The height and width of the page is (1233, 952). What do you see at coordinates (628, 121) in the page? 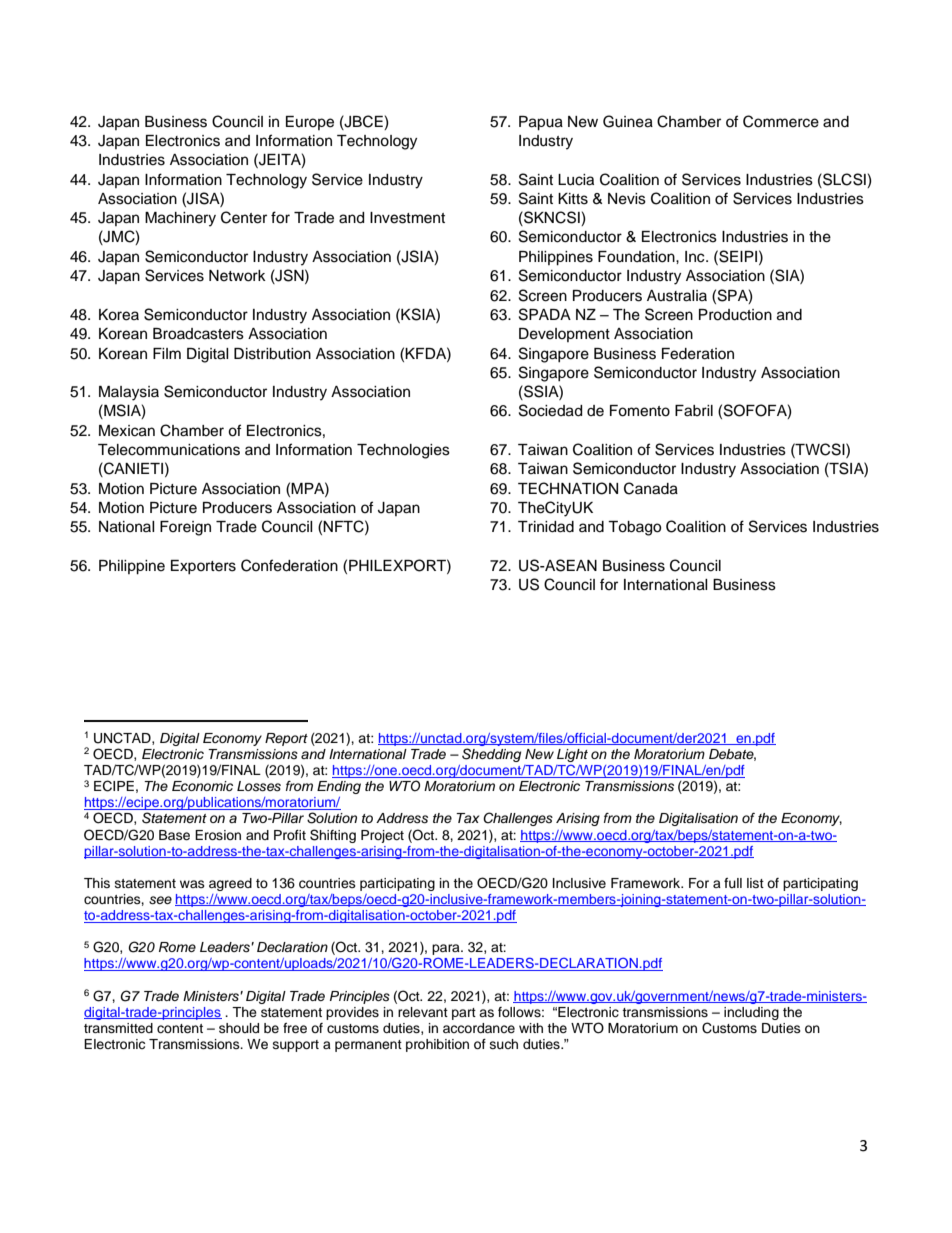
I see `Guinea` at bounding box center [628, 121].
